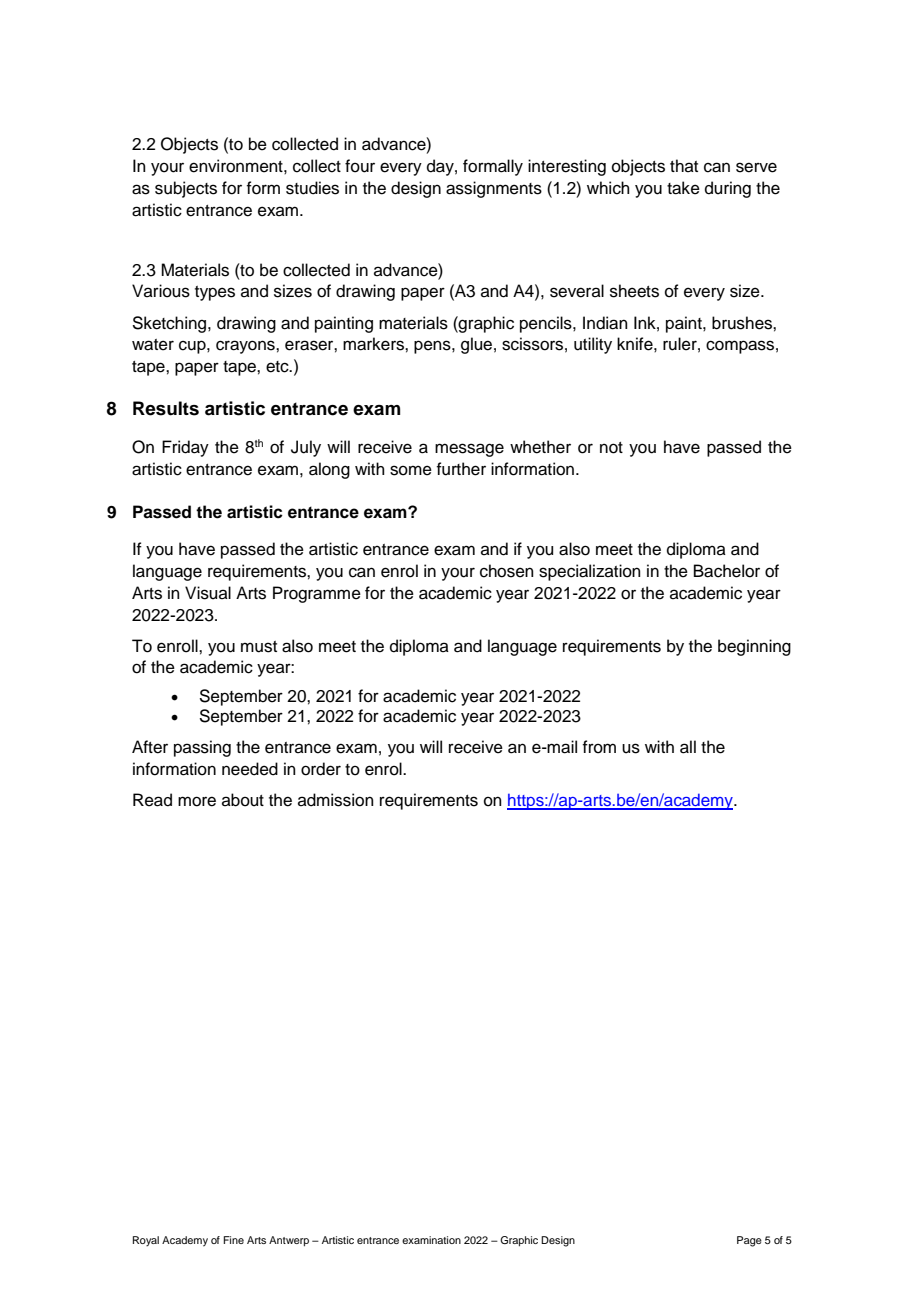 This page has width=924, height=1308. What do you see at coordinates (599, 747) in the page?
I see `from` at bounding box center [599, 747].
